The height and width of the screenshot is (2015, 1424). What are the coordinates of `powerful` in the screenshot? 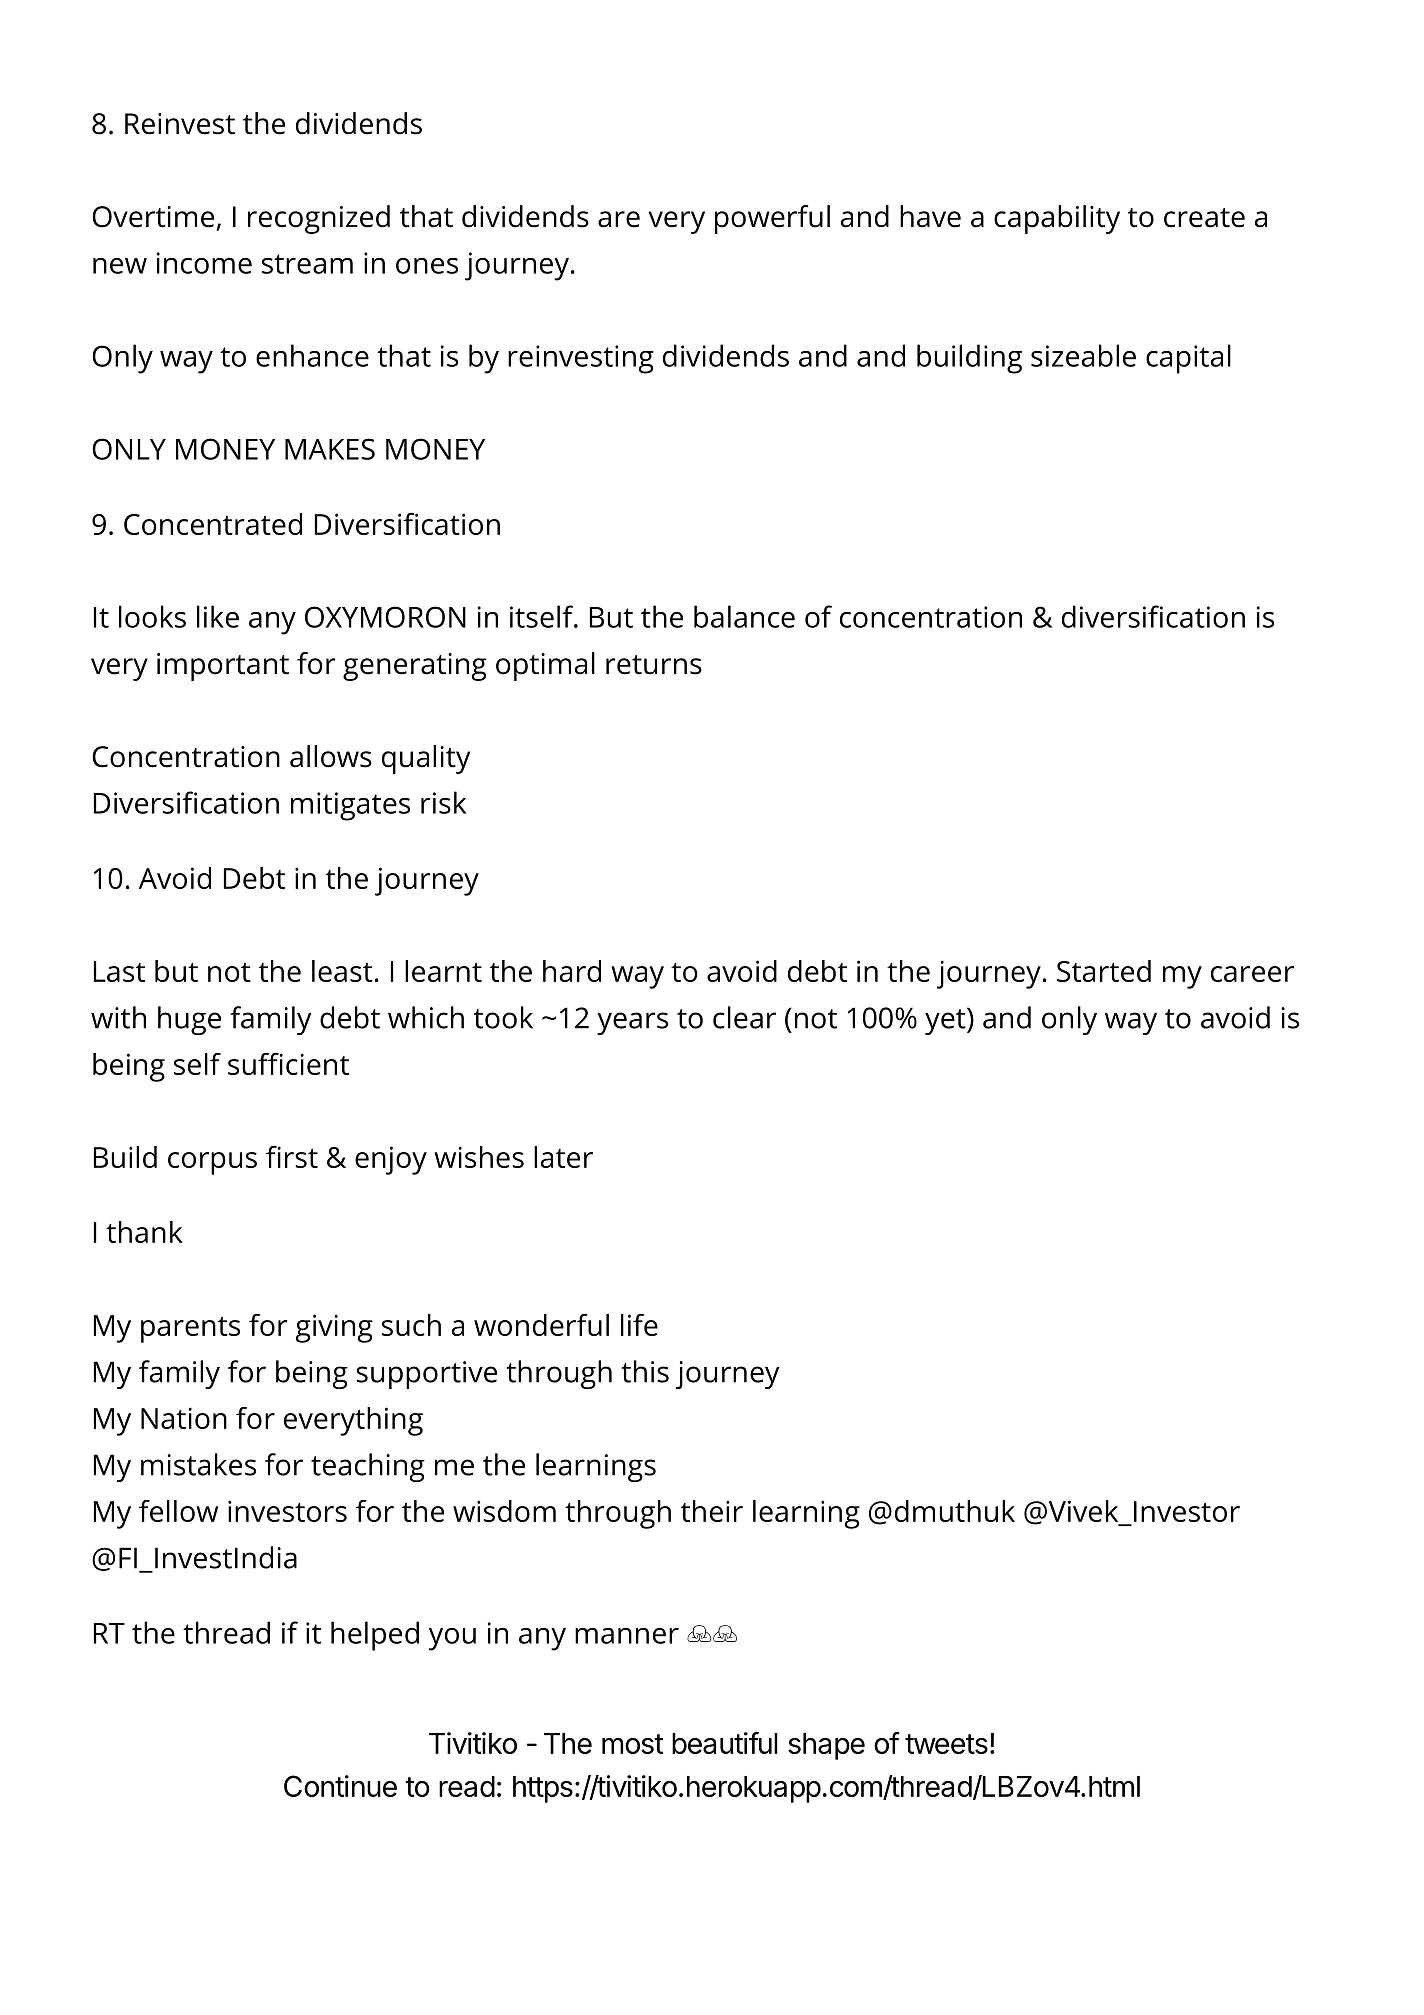 It's located at (772, 219).
